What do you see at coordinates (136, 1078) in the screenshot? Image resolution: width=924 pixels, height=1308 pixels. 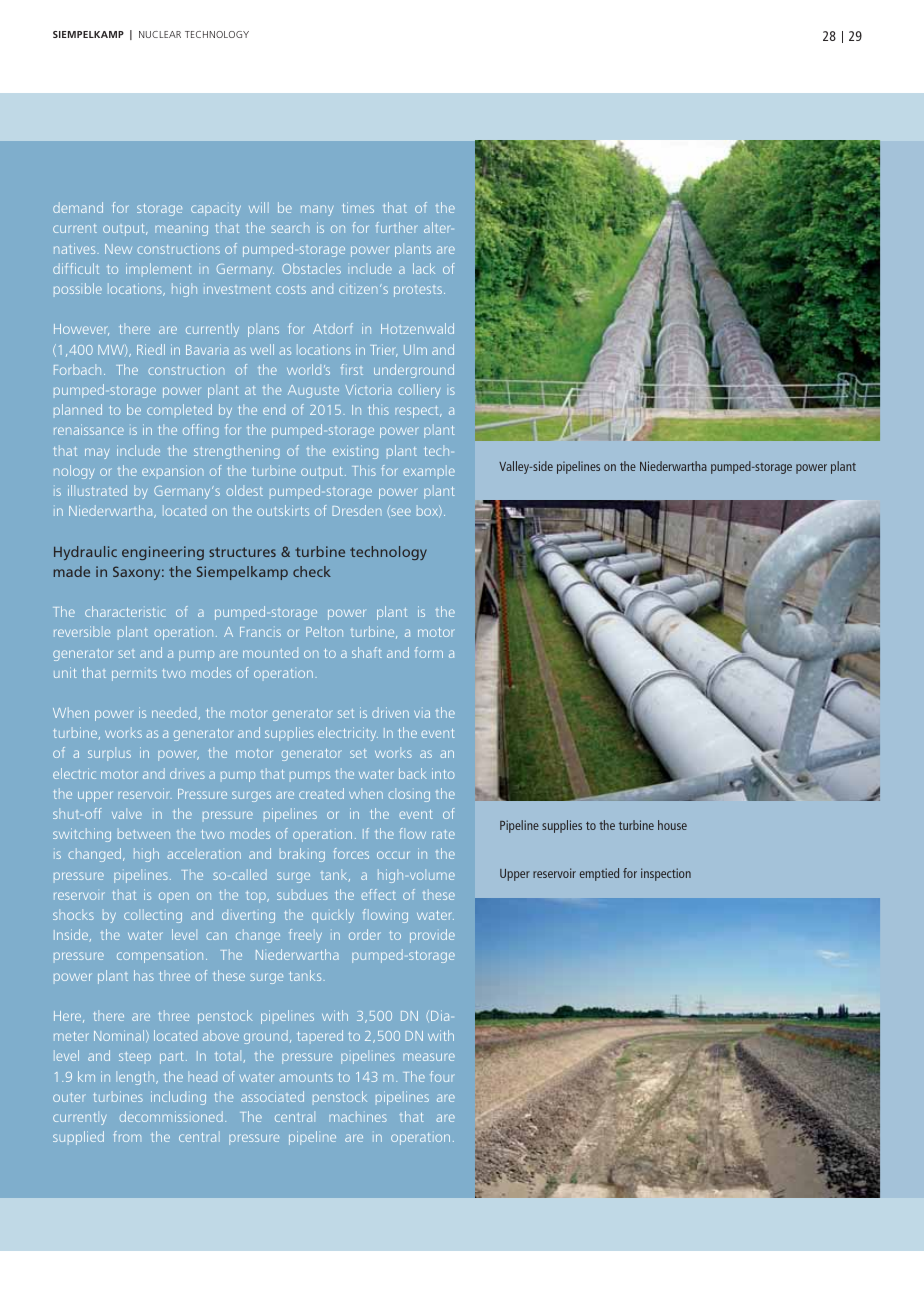 I see `length` at bounding box center [136, 1078].
